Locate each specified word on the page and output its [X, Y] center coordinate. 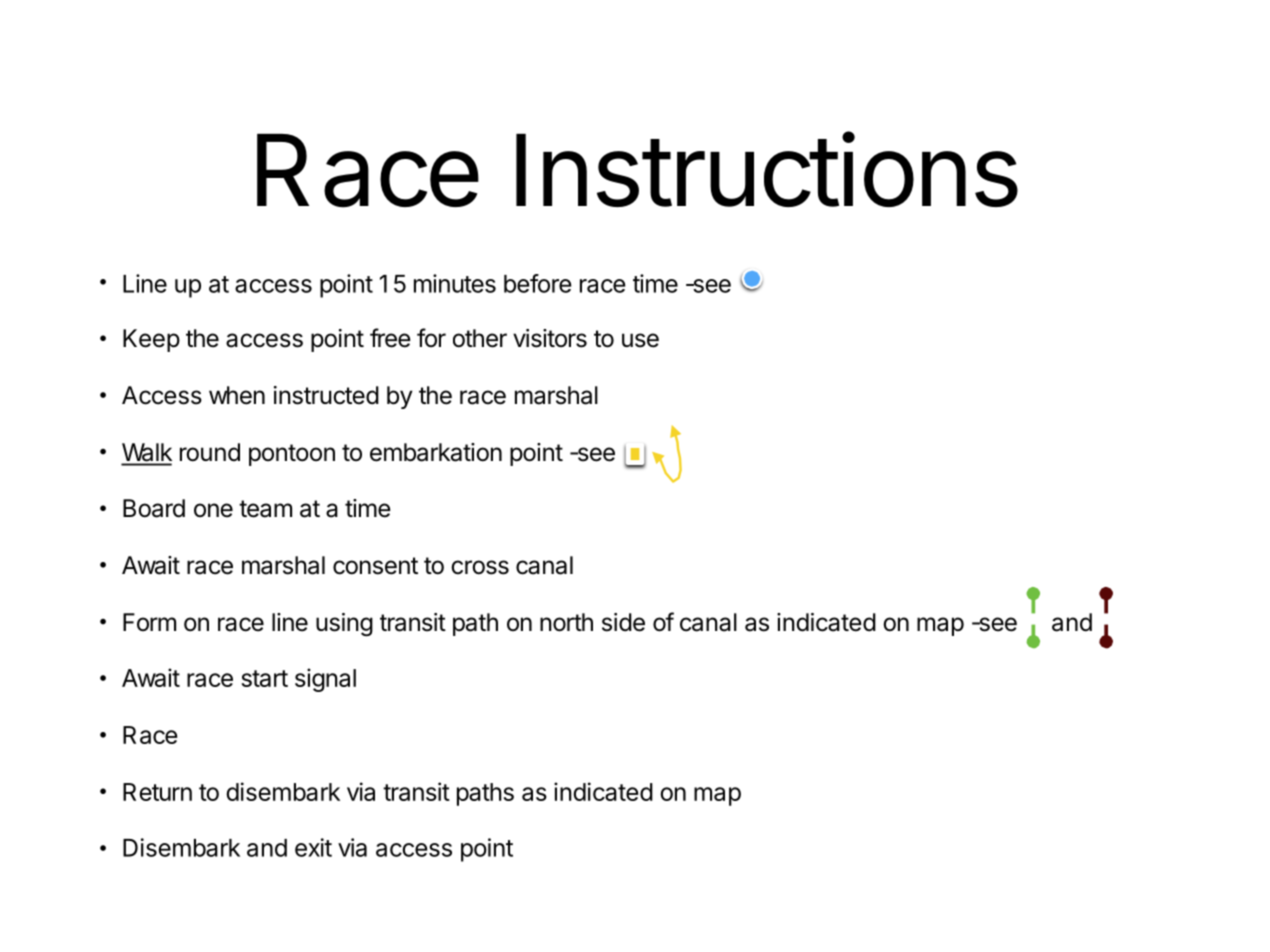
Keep [151, 340]
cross [480, 567]
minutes [455, 283]
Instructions [767, 169]
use [640, 340]
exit [313, 847]
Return [157, 792]
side [623, 622]
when [237, 395]
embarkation [436, 452]
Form [149, 622]
